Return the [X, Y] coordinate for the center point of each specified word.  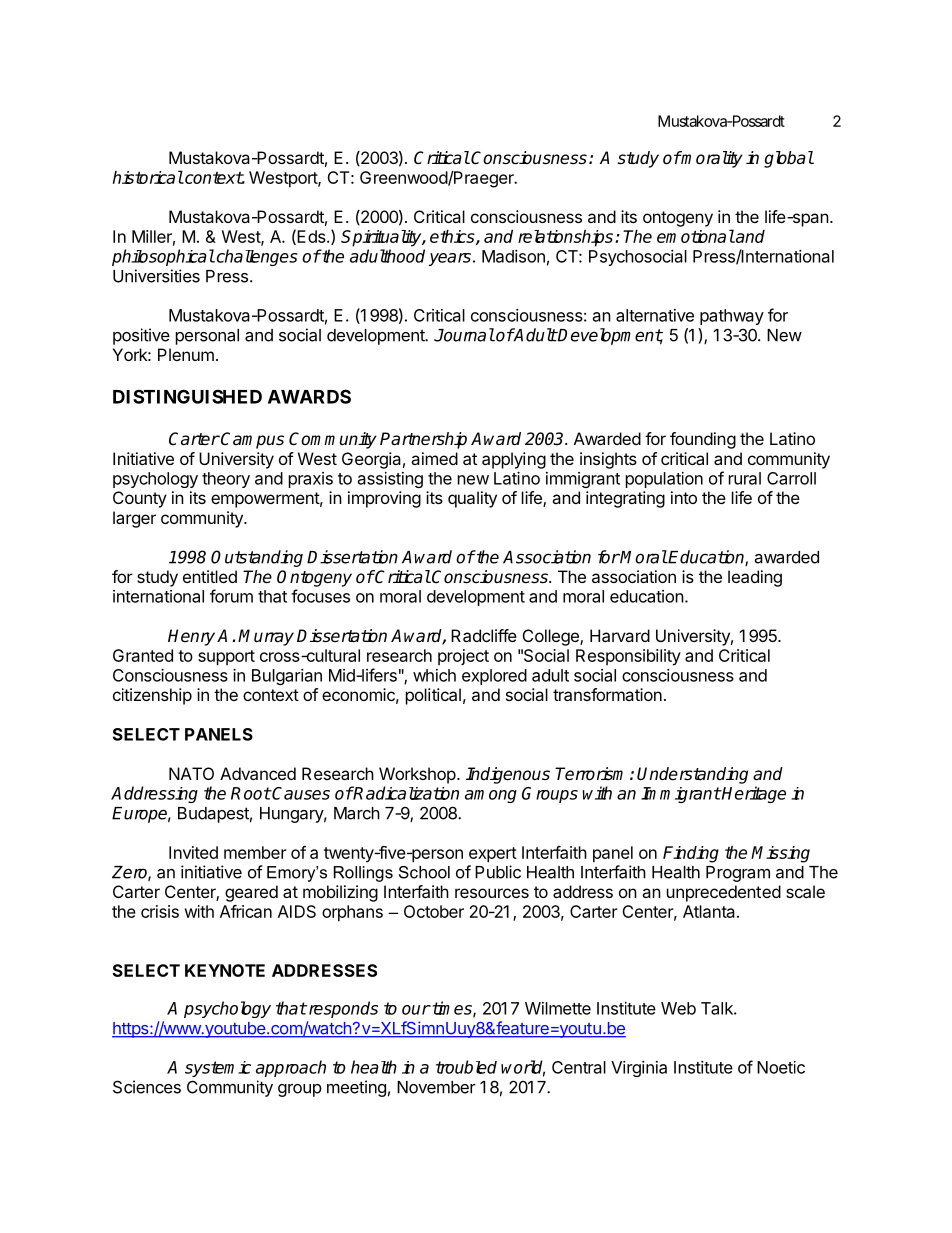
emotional [696, 236]
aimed [434, 458]
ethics [453, 237]
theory [226, 480]
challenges [256, 257]
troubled [466, 1067]
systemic [218, 1069]
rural [745, 478]
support [226, 658]
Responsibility [628, 657]
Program [738, 874]
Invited [193, 852]
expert [493, 855]
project [463, 657]
